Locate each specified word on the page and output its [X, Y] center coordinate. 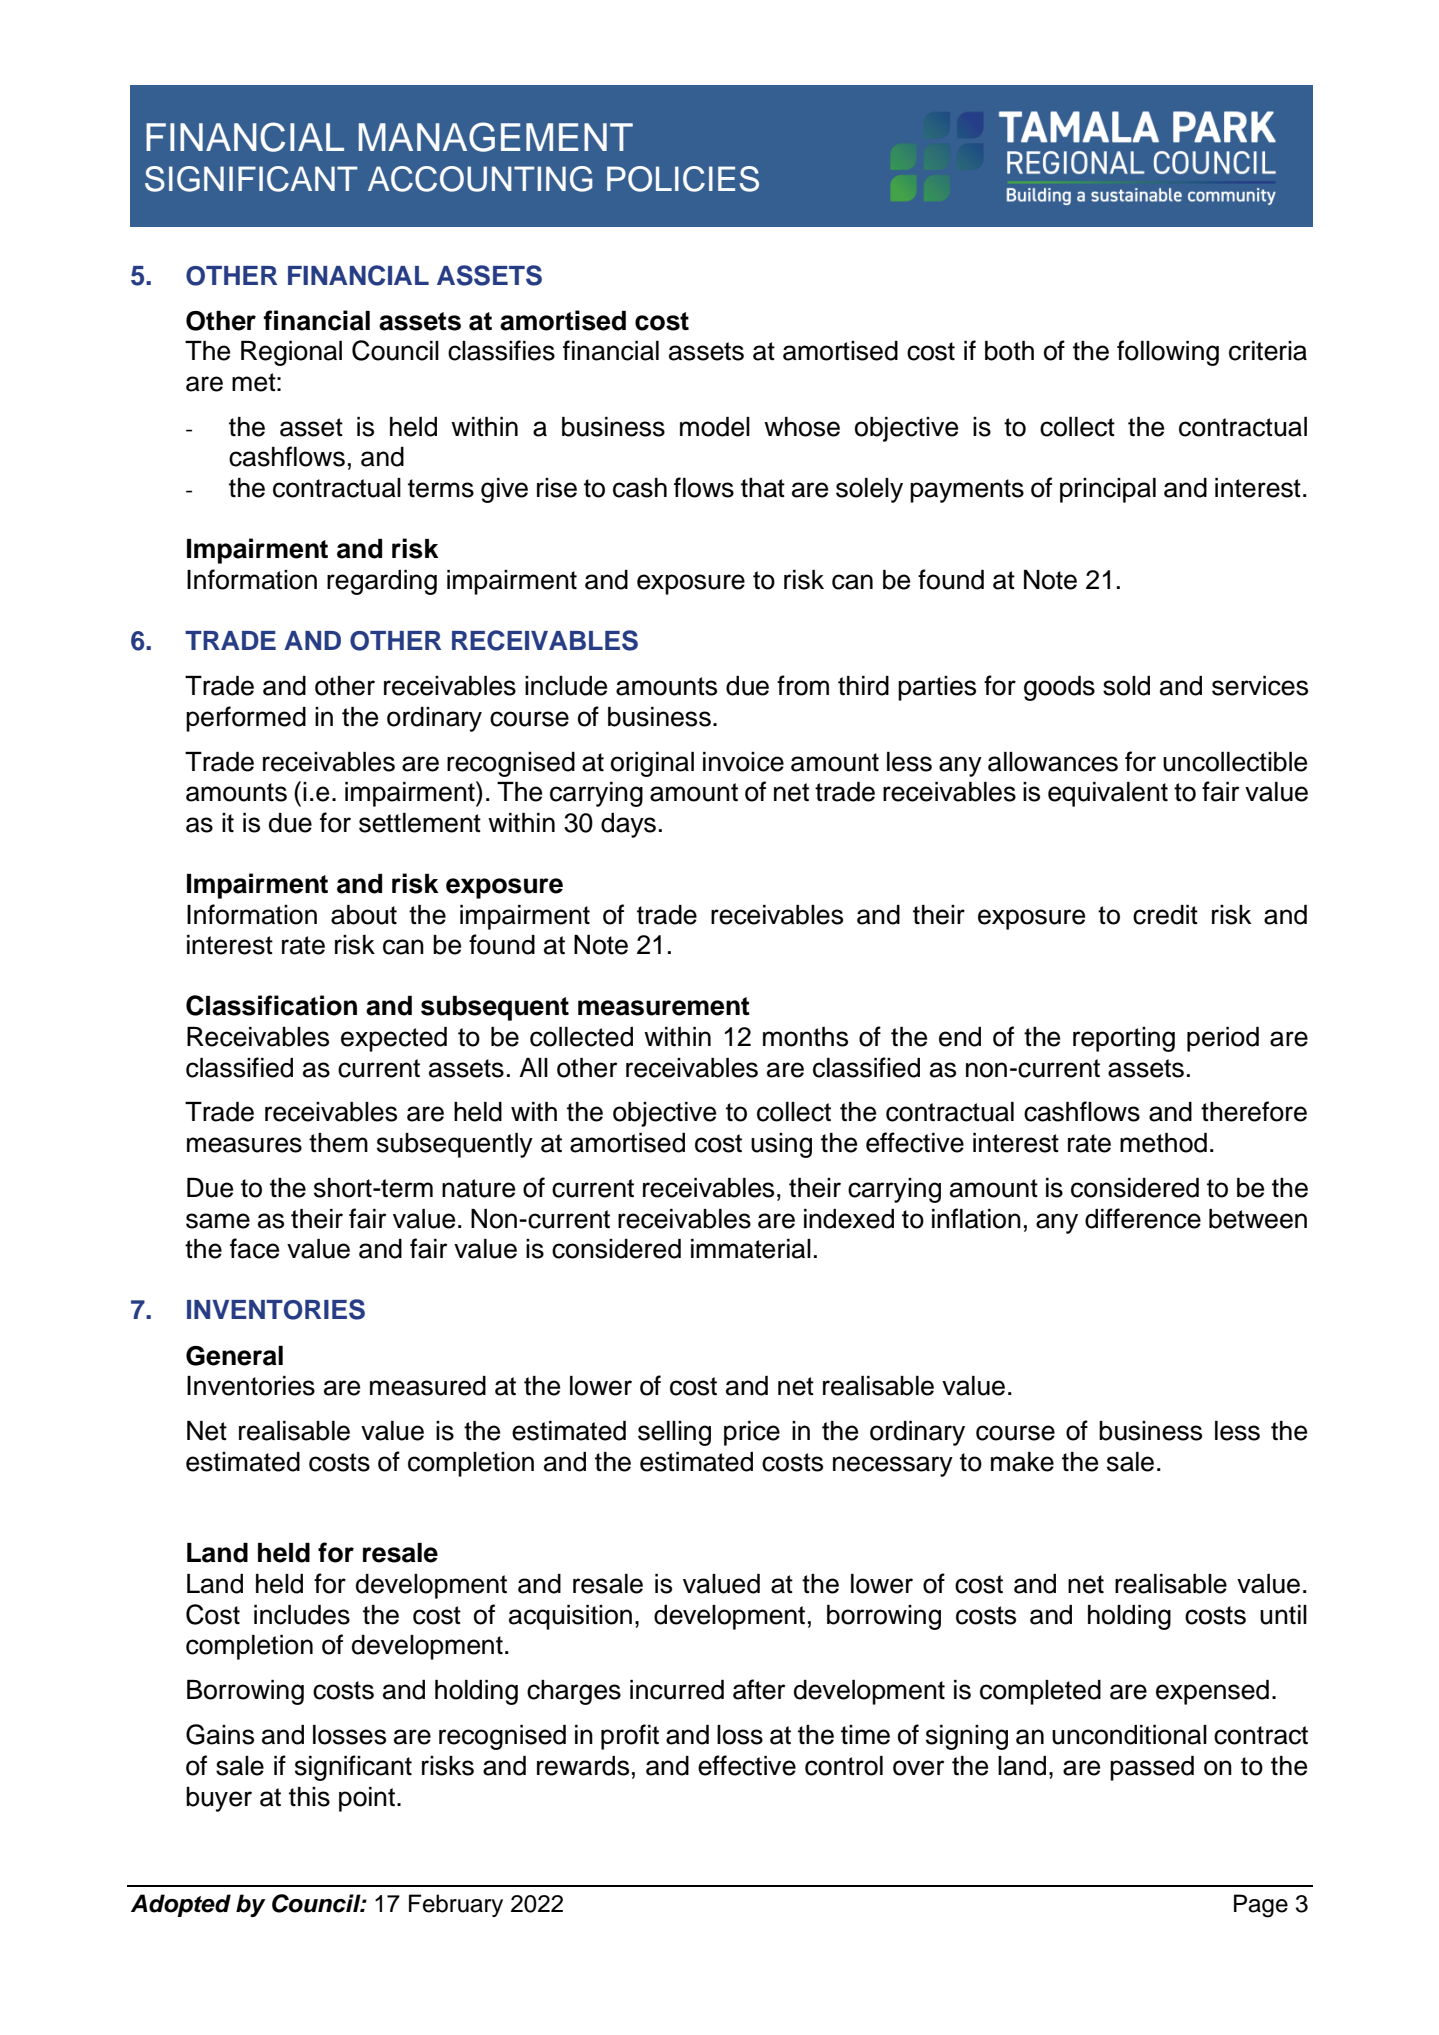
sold [1126, 686]
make [1022, 1462]
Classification [271, 1005]
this [309, 1797]
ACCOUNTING [480, 179]
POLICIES [683, 179]
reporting [1124, 1039]
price [752, 1433]
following [1168, 353]
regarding [382, 582]
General [234, 1356]
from [803, 685]
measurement [664, 1006]
